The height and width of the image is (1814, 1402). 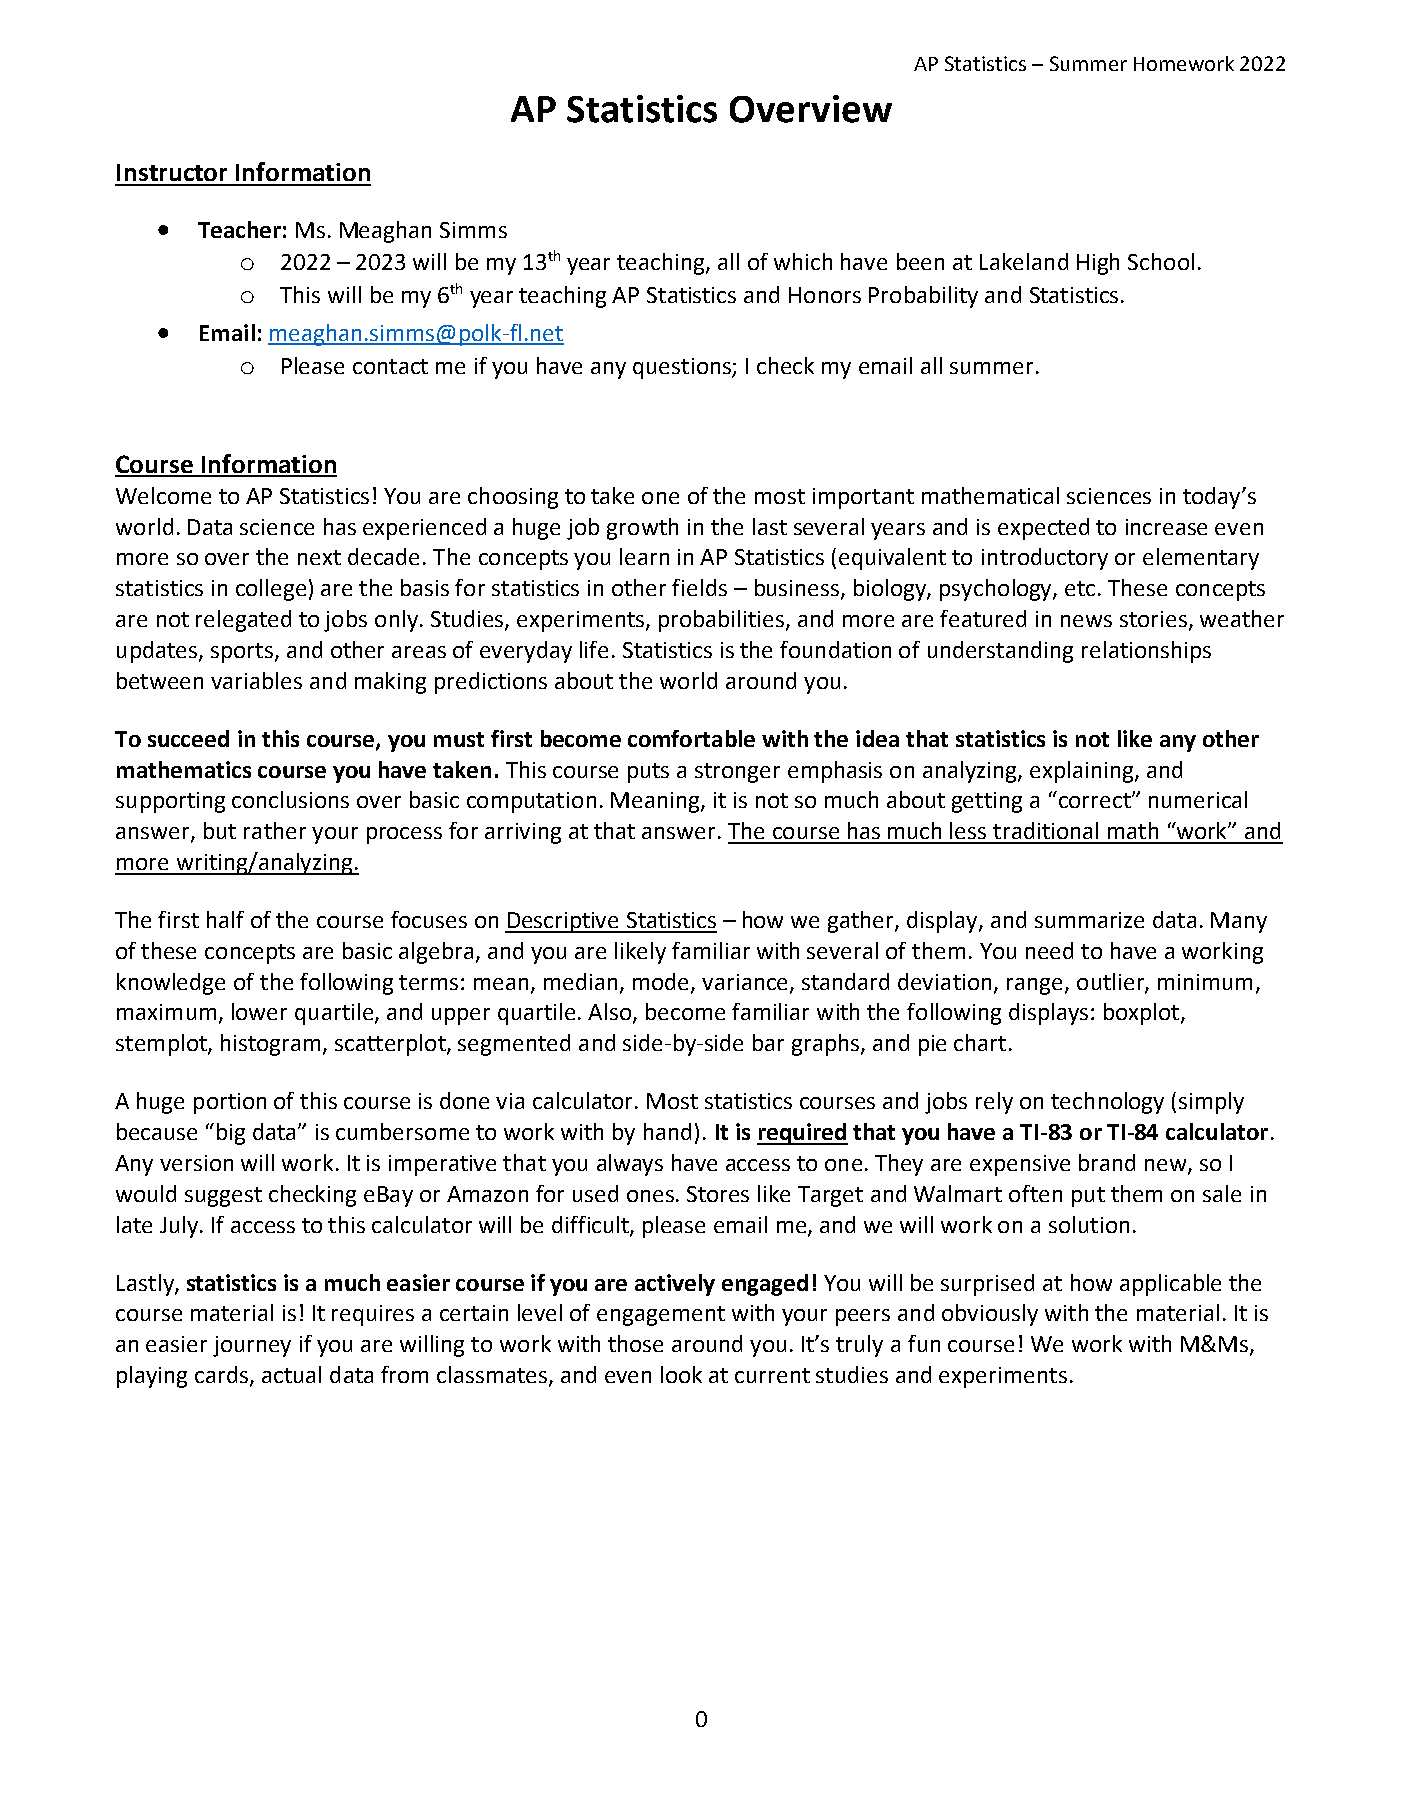 What do you see at coordinates (252, 1346) in the image?
I see `journey` at bounding box center [252, 1346].
